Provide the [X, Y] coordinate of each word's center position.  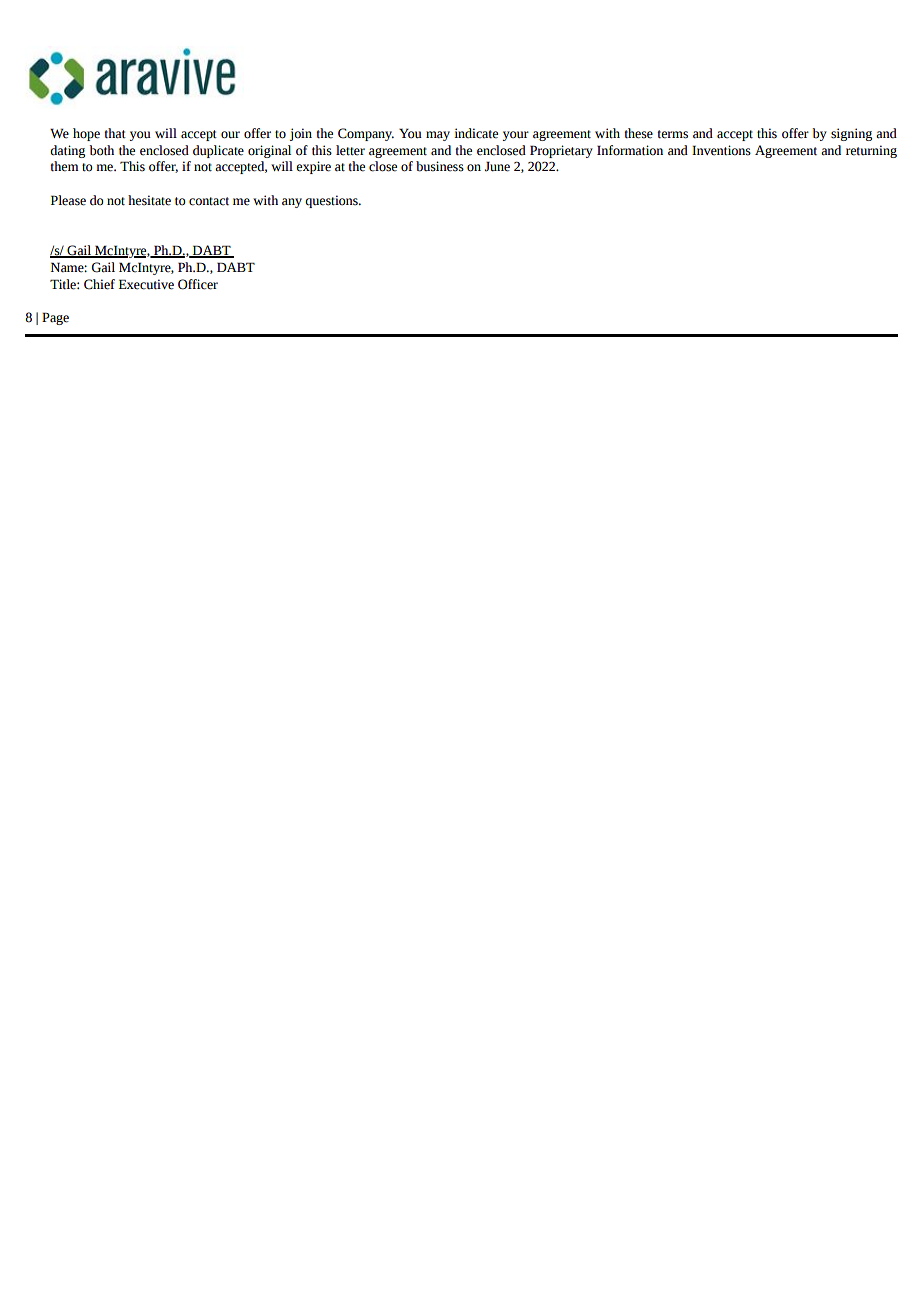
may [438, 136]
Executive [146, 284]
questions [332, 201]
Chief [99, 284]
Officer [198, 284]
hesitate [149, 200]
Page [55, 318]
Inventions [721, 150]
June [497, 166]
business [440, 166]
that [115, 133]
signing [851, 134]
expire [313, 167]
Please [68, 200]
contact [209, 201]
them [64, 166]
